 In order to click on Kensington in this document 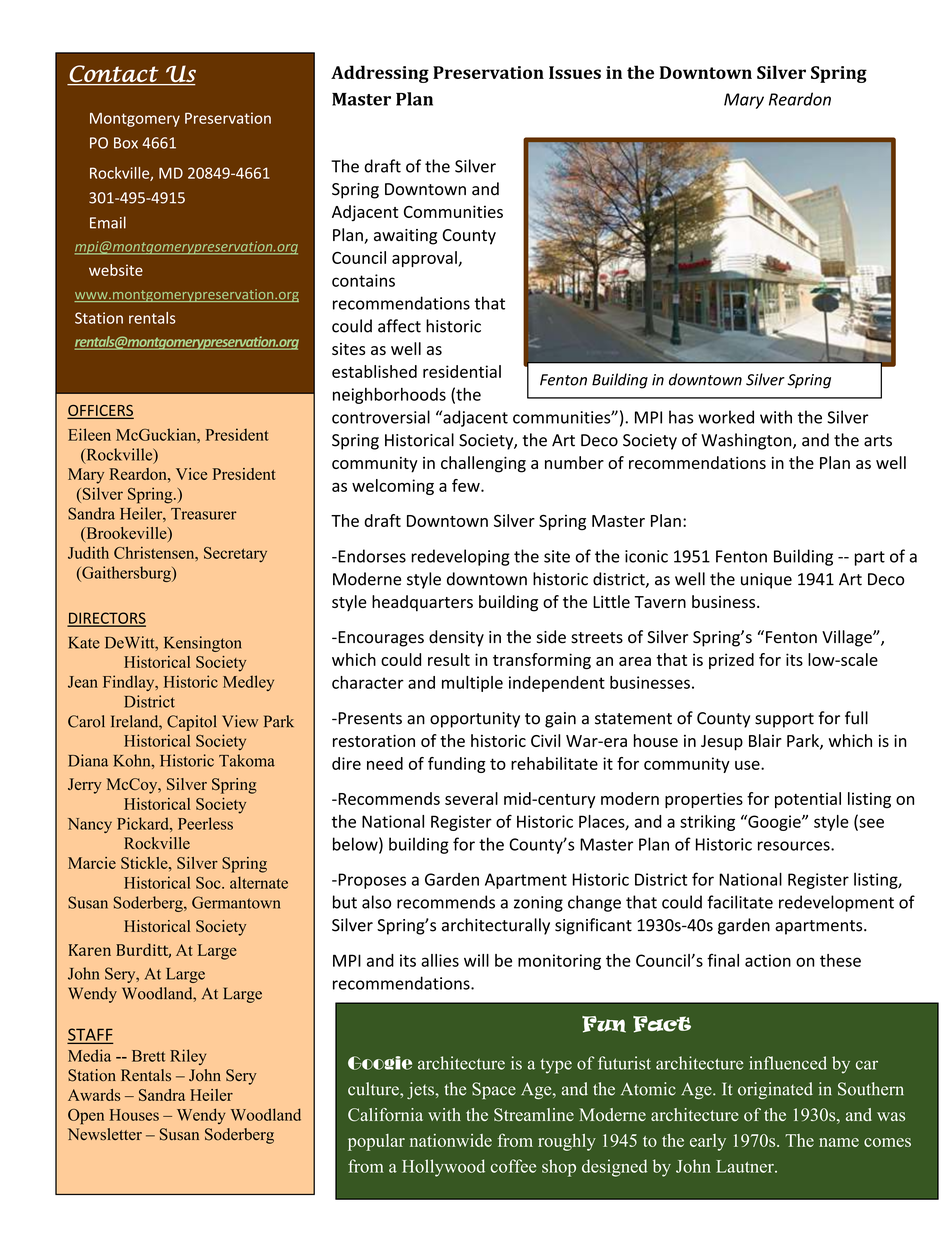, I will do `click(202, 644)`.
